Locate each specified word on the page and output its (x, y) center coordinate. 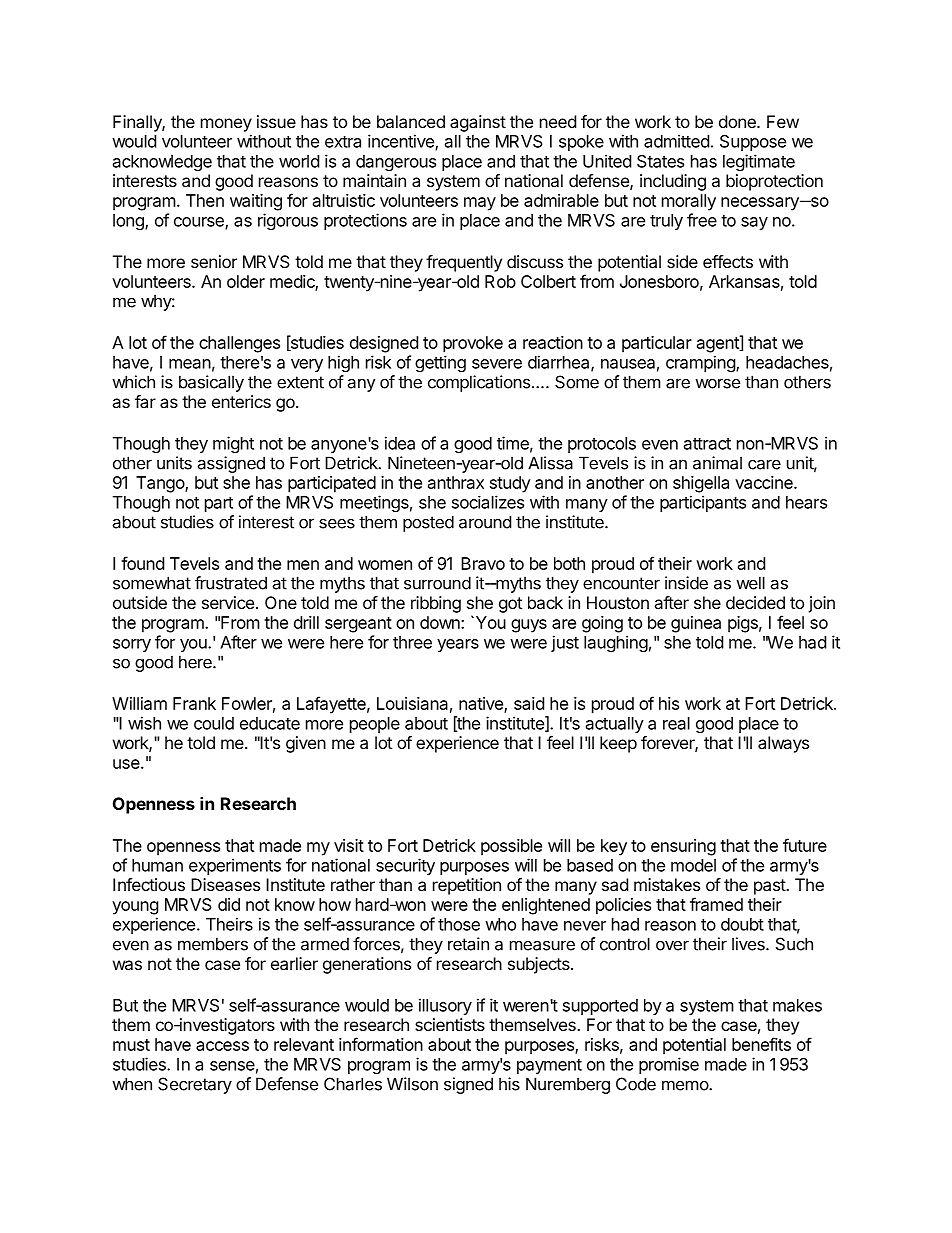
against (478, 123)
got (510, 605)
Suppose (753, 143)
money (226, 125)
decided (755, 602)
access (222, 1046)
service (228, 602)
